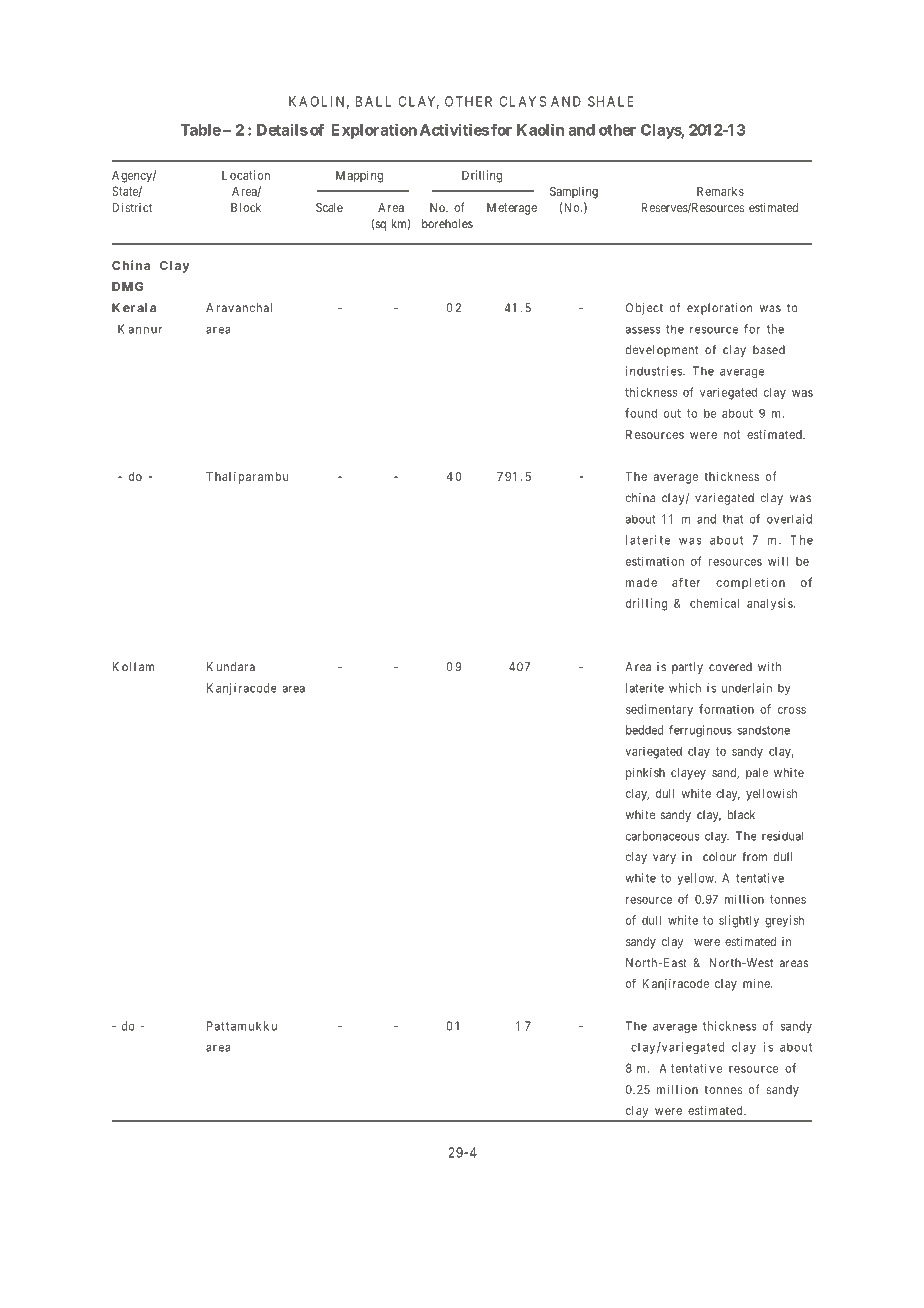  What do you see at coordinates (664, 859) in the page?
I see `vary` at bounding box center [664, 859].
